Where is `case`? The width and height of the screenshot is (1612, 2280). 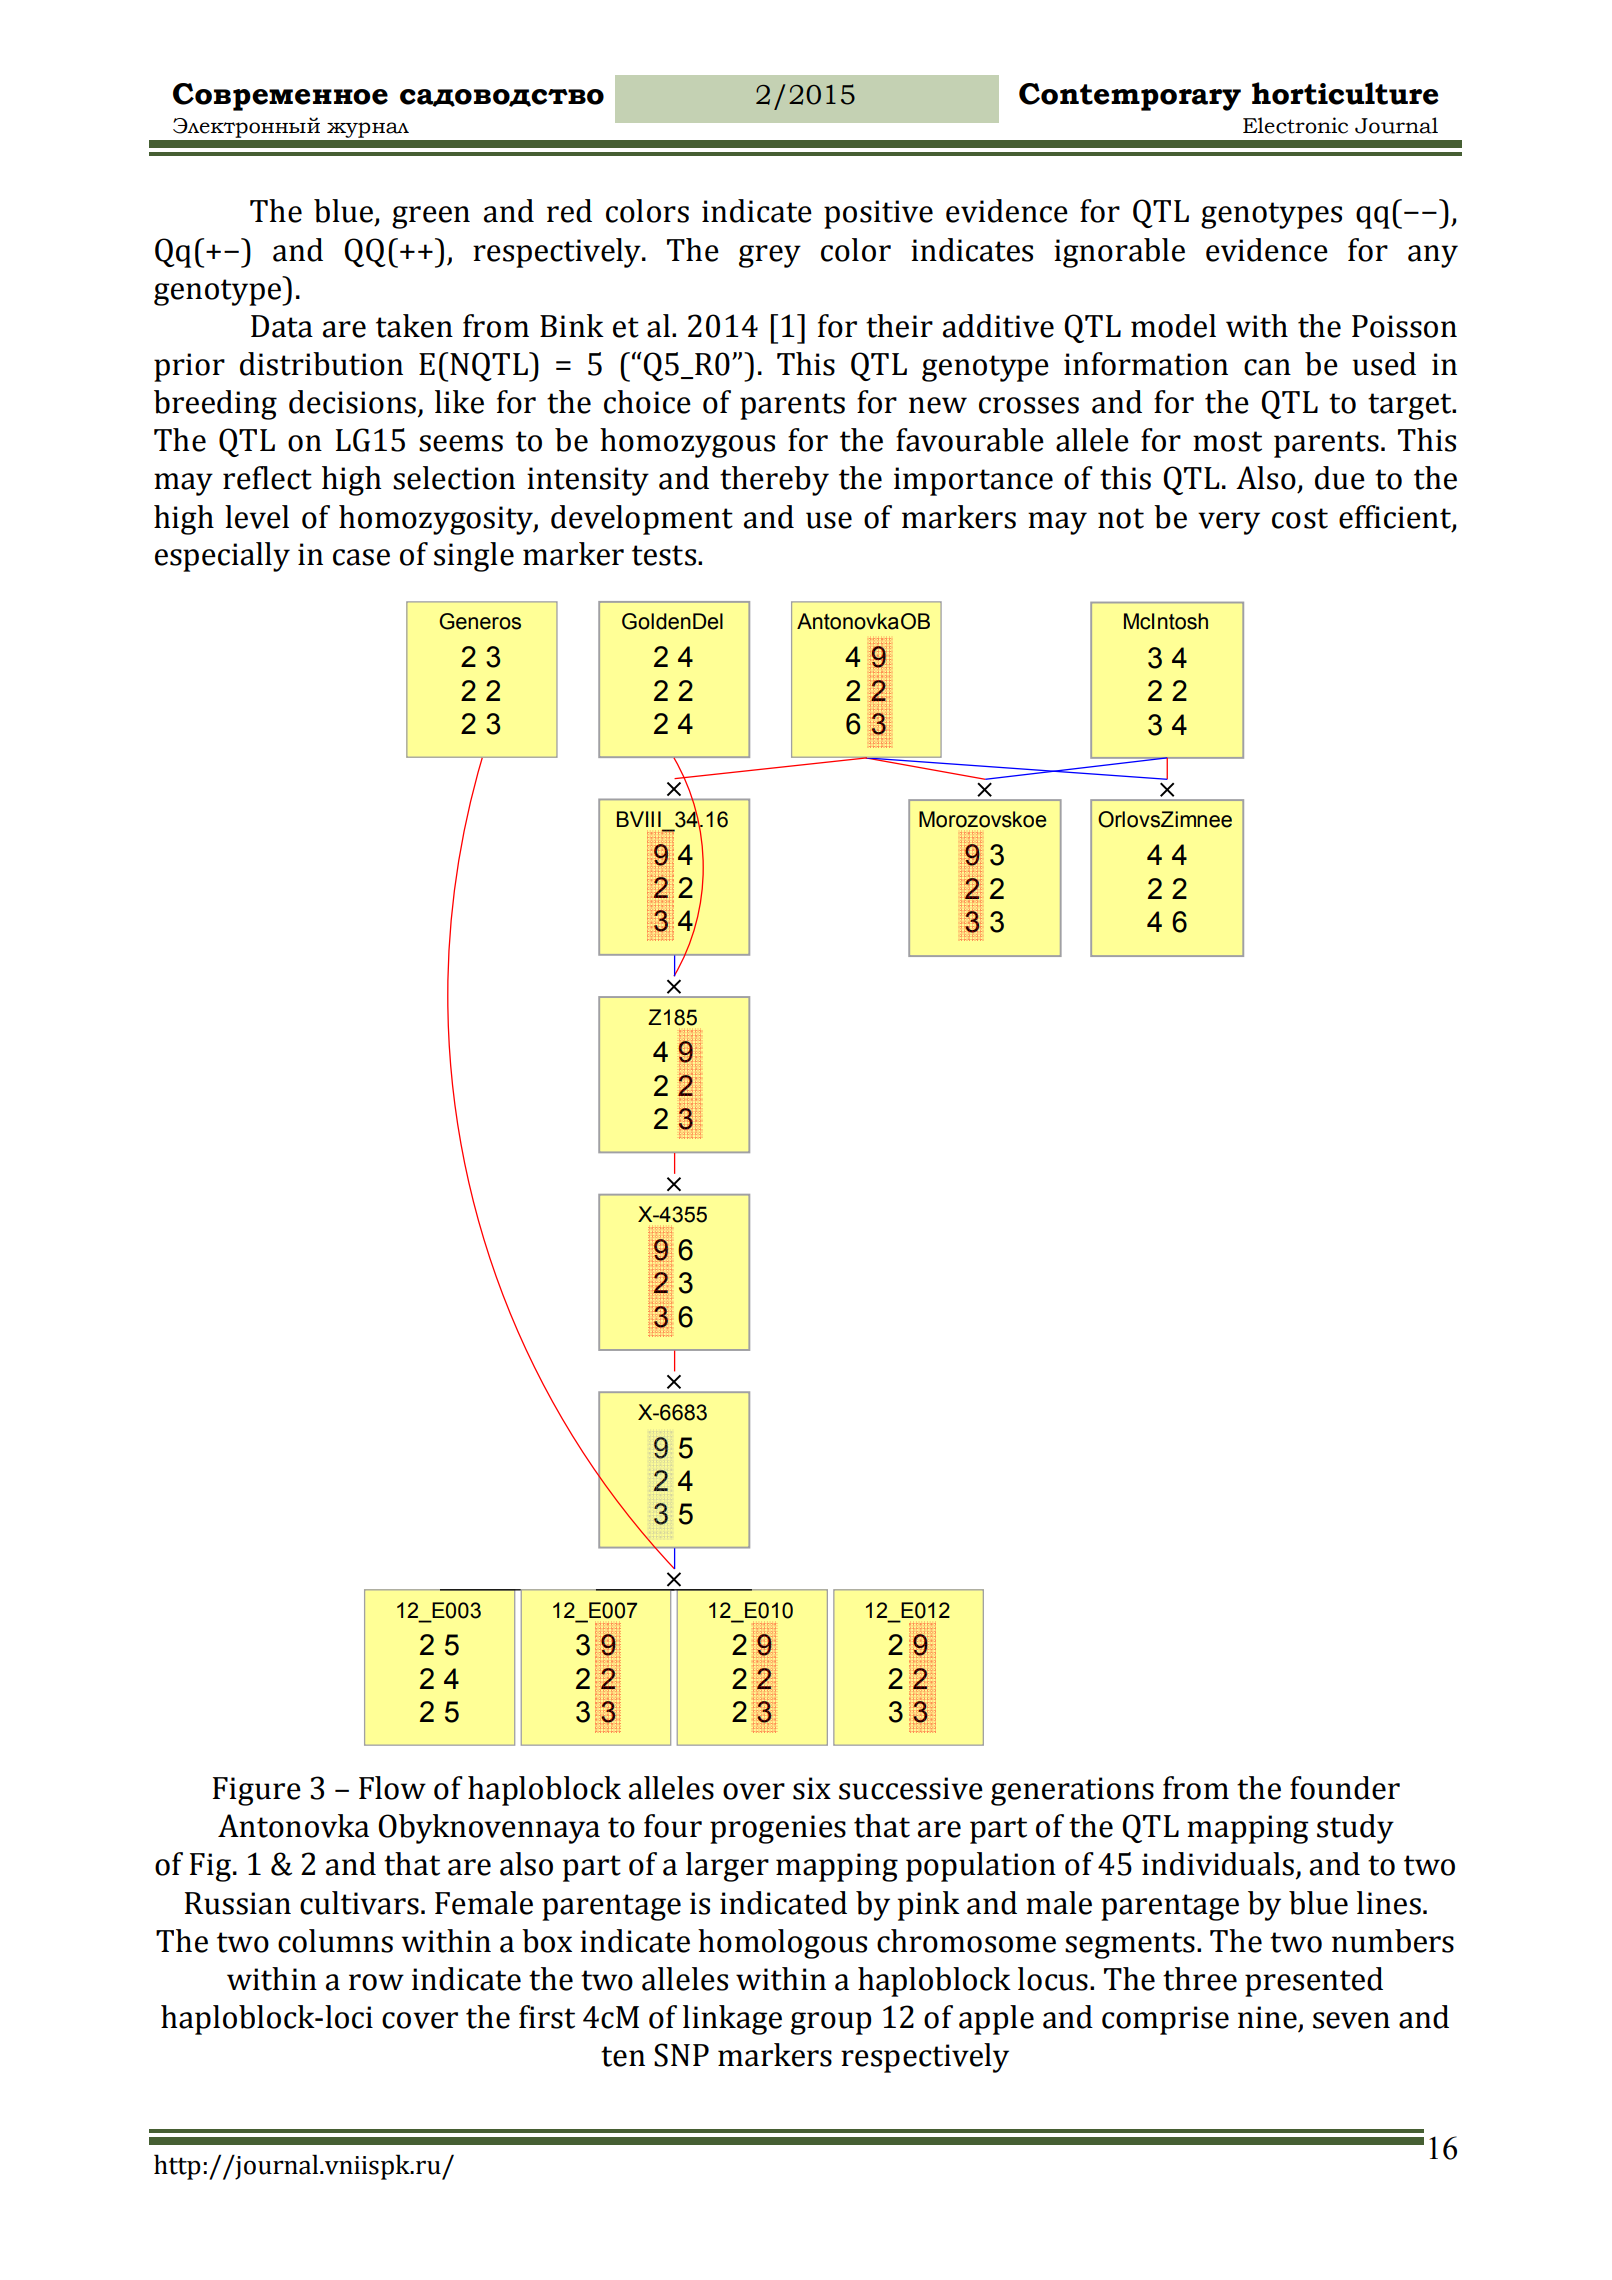 case is located at coordinates (361, 557).
